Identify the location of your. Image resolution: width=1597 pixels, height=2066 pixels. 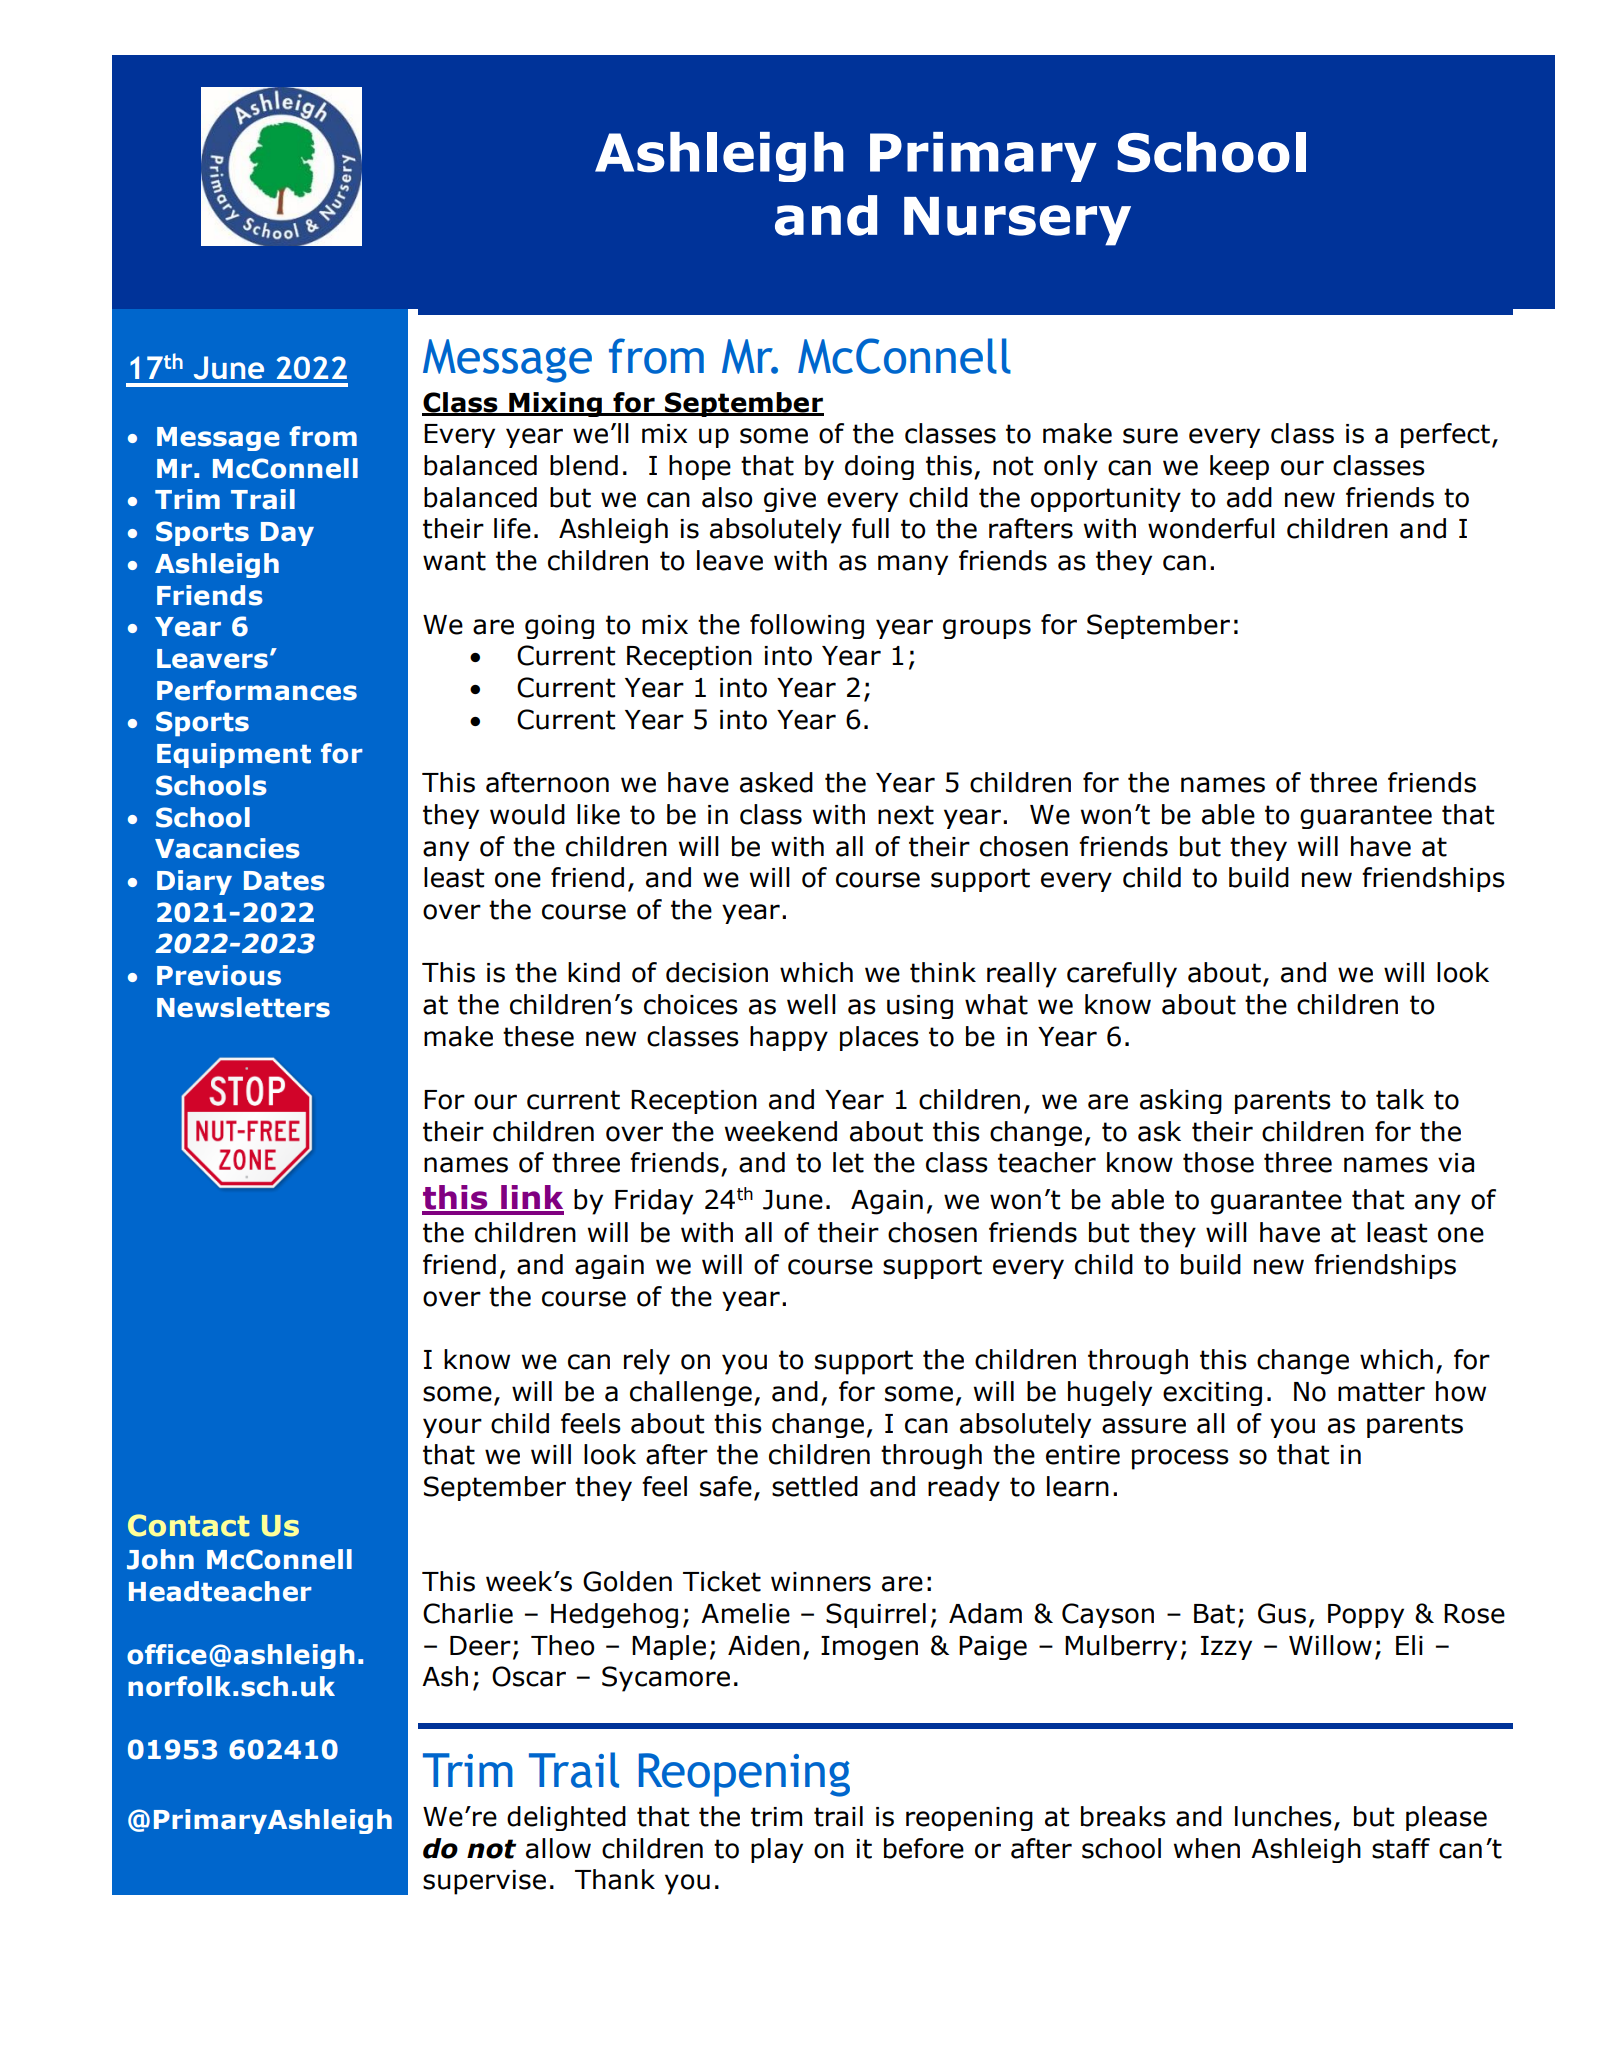
(452, 1428).
